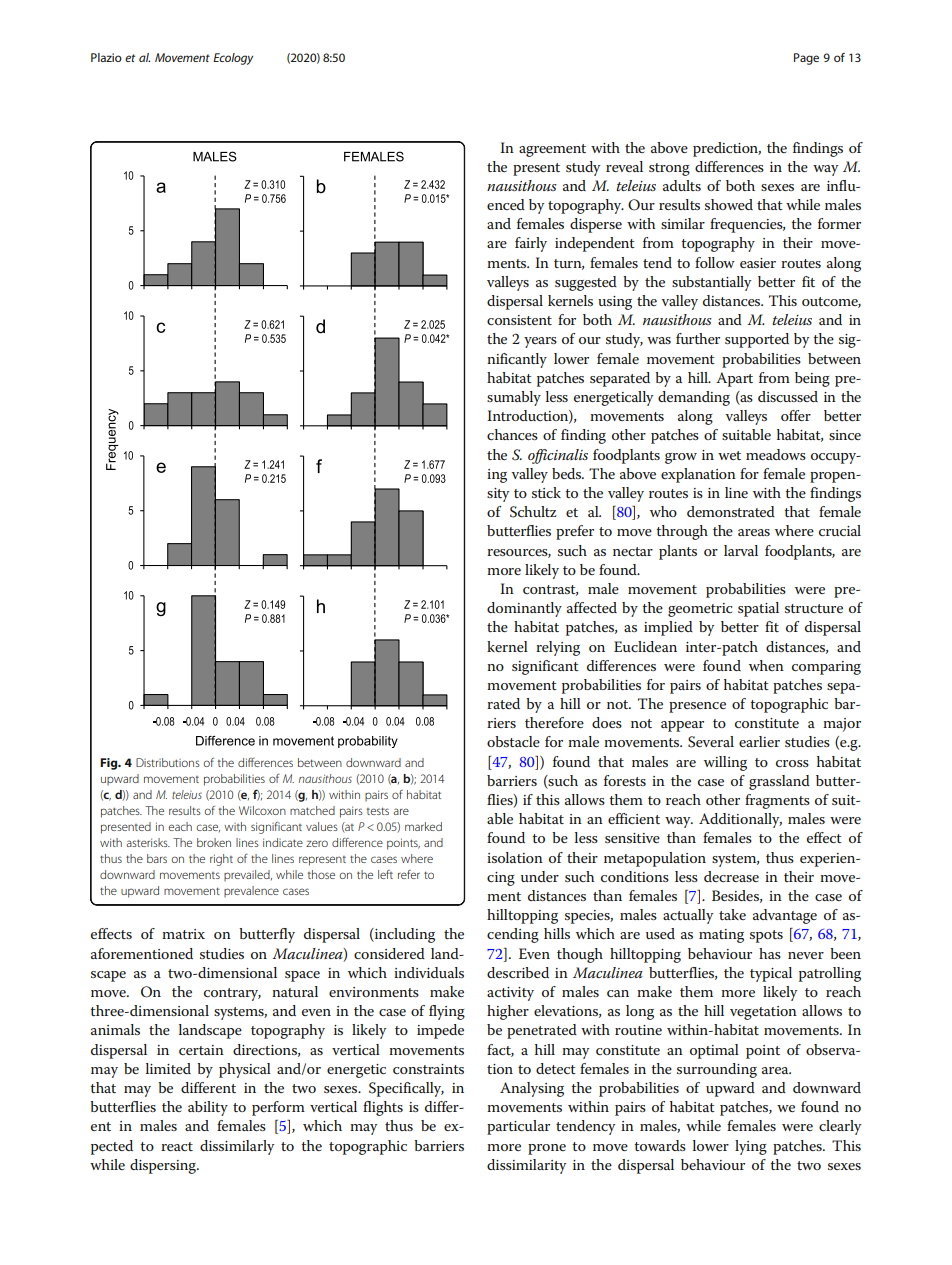 This screenshot has width=952, height=1265. What do you see at coordinates (758, 263) in the screenshot?
I see `easier` at bounding box center [758, 263].
